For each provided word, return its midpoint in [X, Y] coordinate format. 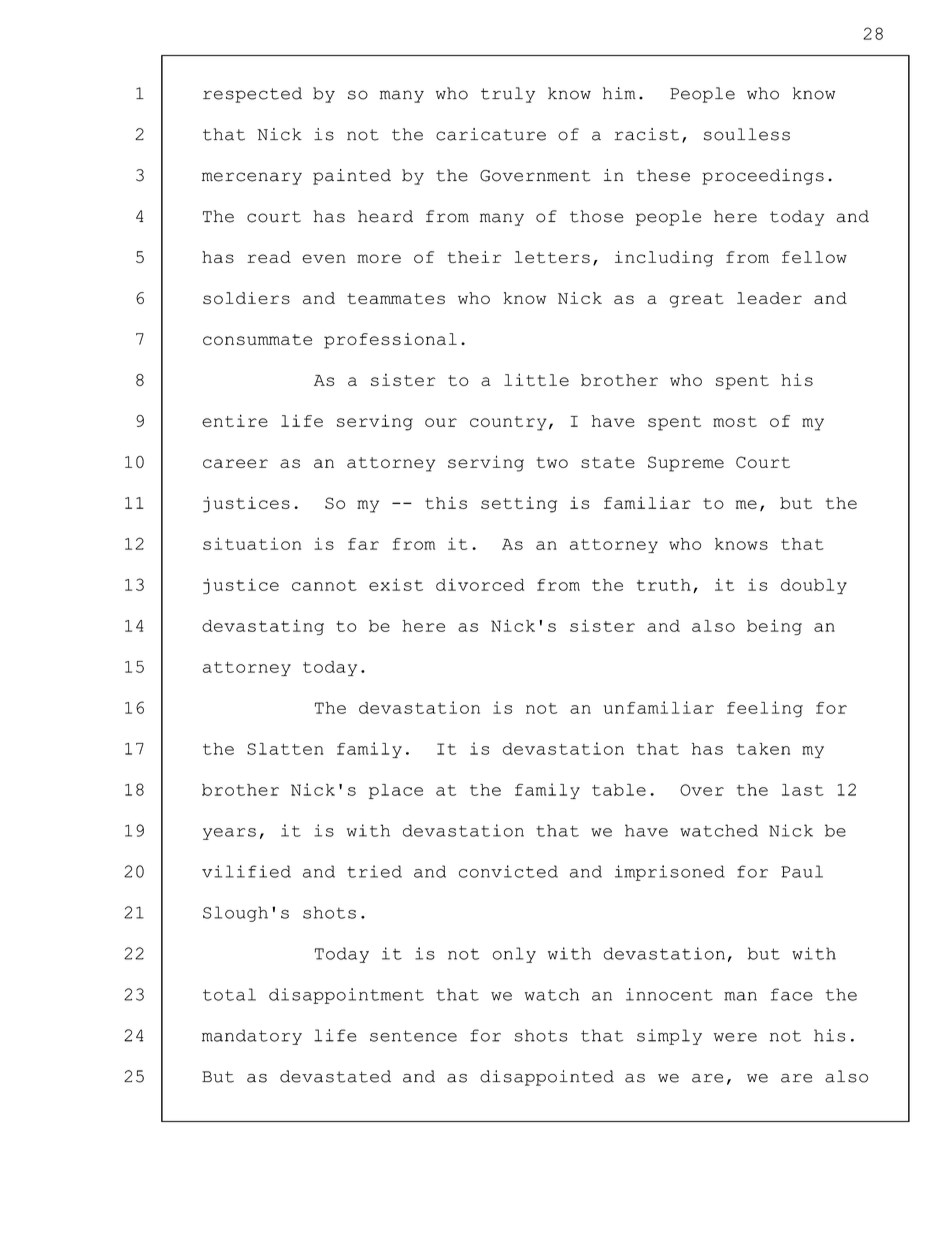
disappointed [547, 1078]
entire [235, 420]
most [735, 421]
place [396, 791]
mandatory [252, 1037]
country [508, 423]
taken [763, 749]
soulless [747, 134]
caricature [491, 134]
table [619, 790]
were [735, 1037]
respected [252, 95]
